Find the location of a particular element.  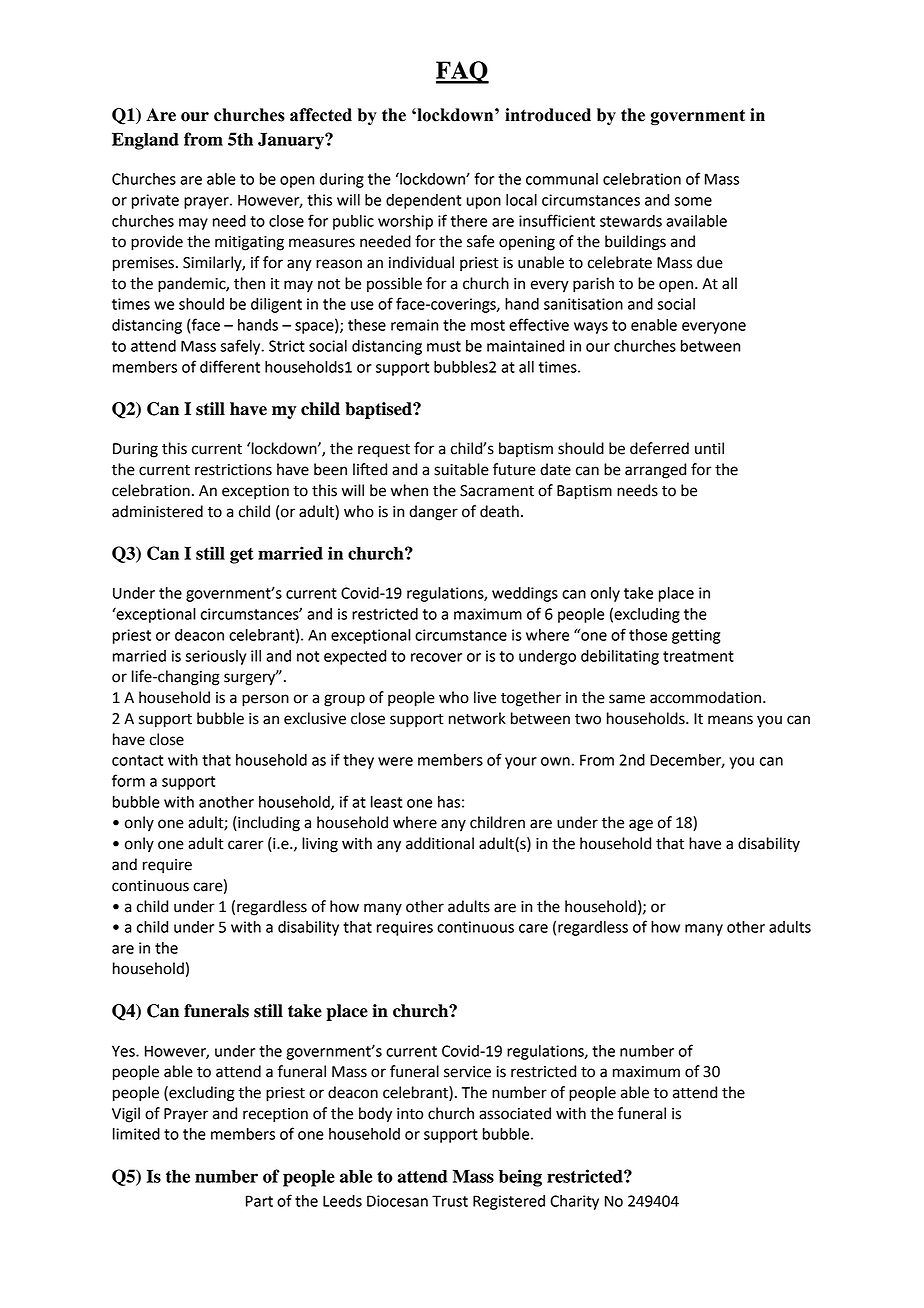

recover is located at coordinates (436, 657).
